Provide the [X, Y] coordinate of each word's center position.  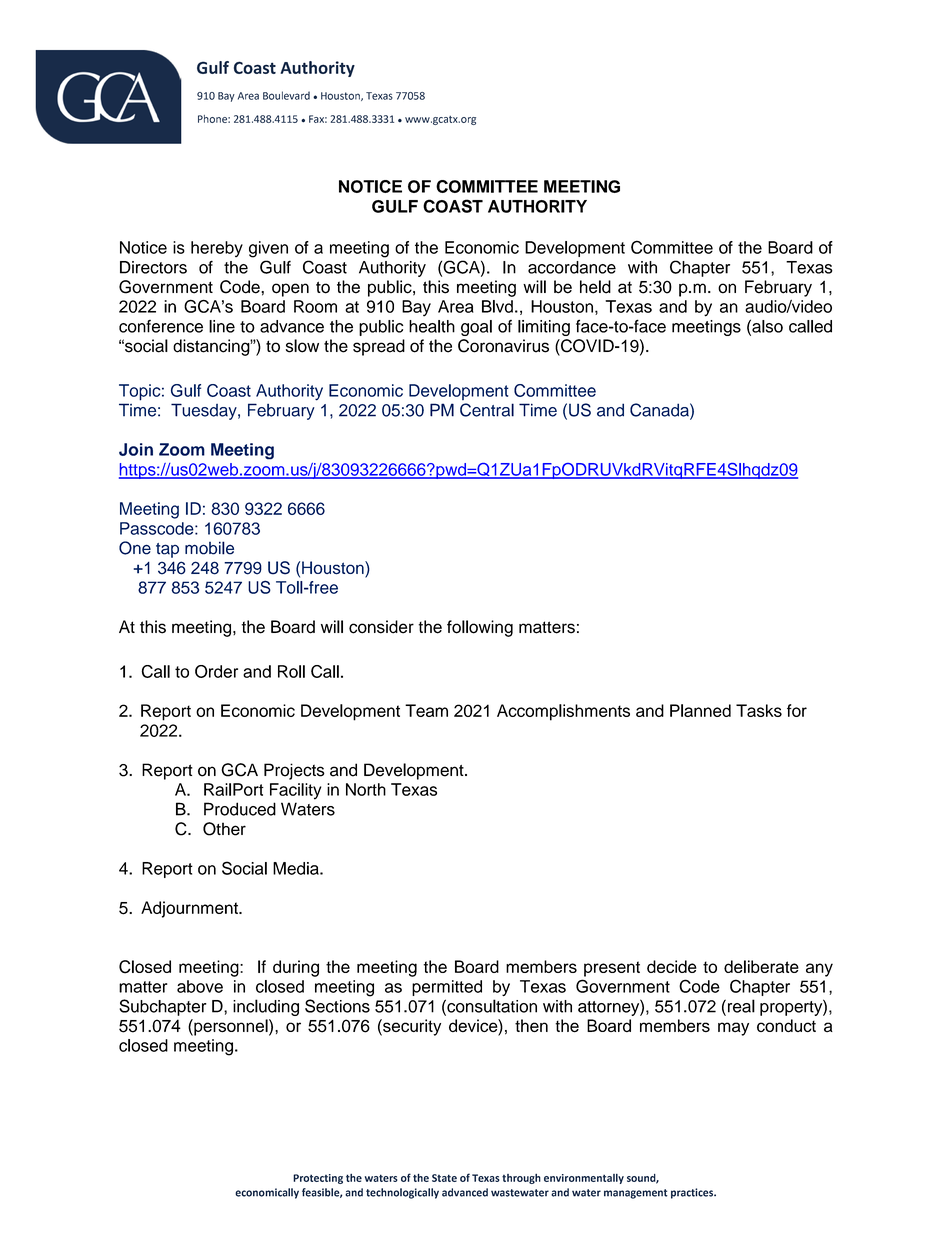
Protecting [318, 1179]
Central [487, 410]
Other [224, 829]
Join [136, 449]
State [444, 1178]
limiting [544, 328]
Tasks [759, 710]
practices [693, 1193]
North [366, 789]
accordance [572, 267]
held [595, 287]
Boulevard [286, 95]
